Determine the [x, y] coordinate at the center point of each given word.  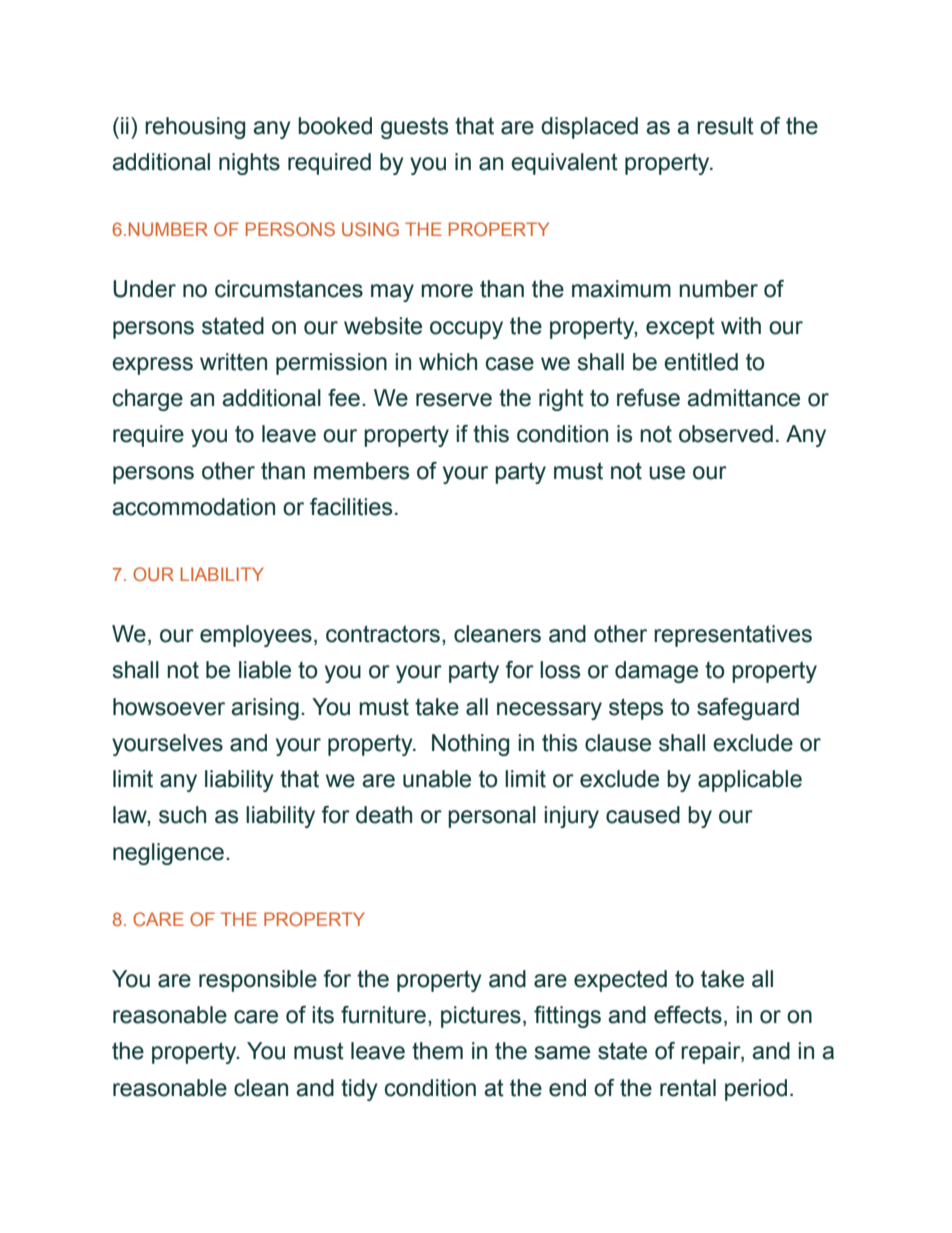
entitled [701, 362]
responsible [258, 981]
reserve [454, 400]
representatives [733, 636]
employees [256, 636]
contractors [383, 634]
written [233, 362]
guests [414, 128]
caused [643, 815]
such [182, 815]
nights [249, 164]
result [725, 126]
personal [492, 817]
